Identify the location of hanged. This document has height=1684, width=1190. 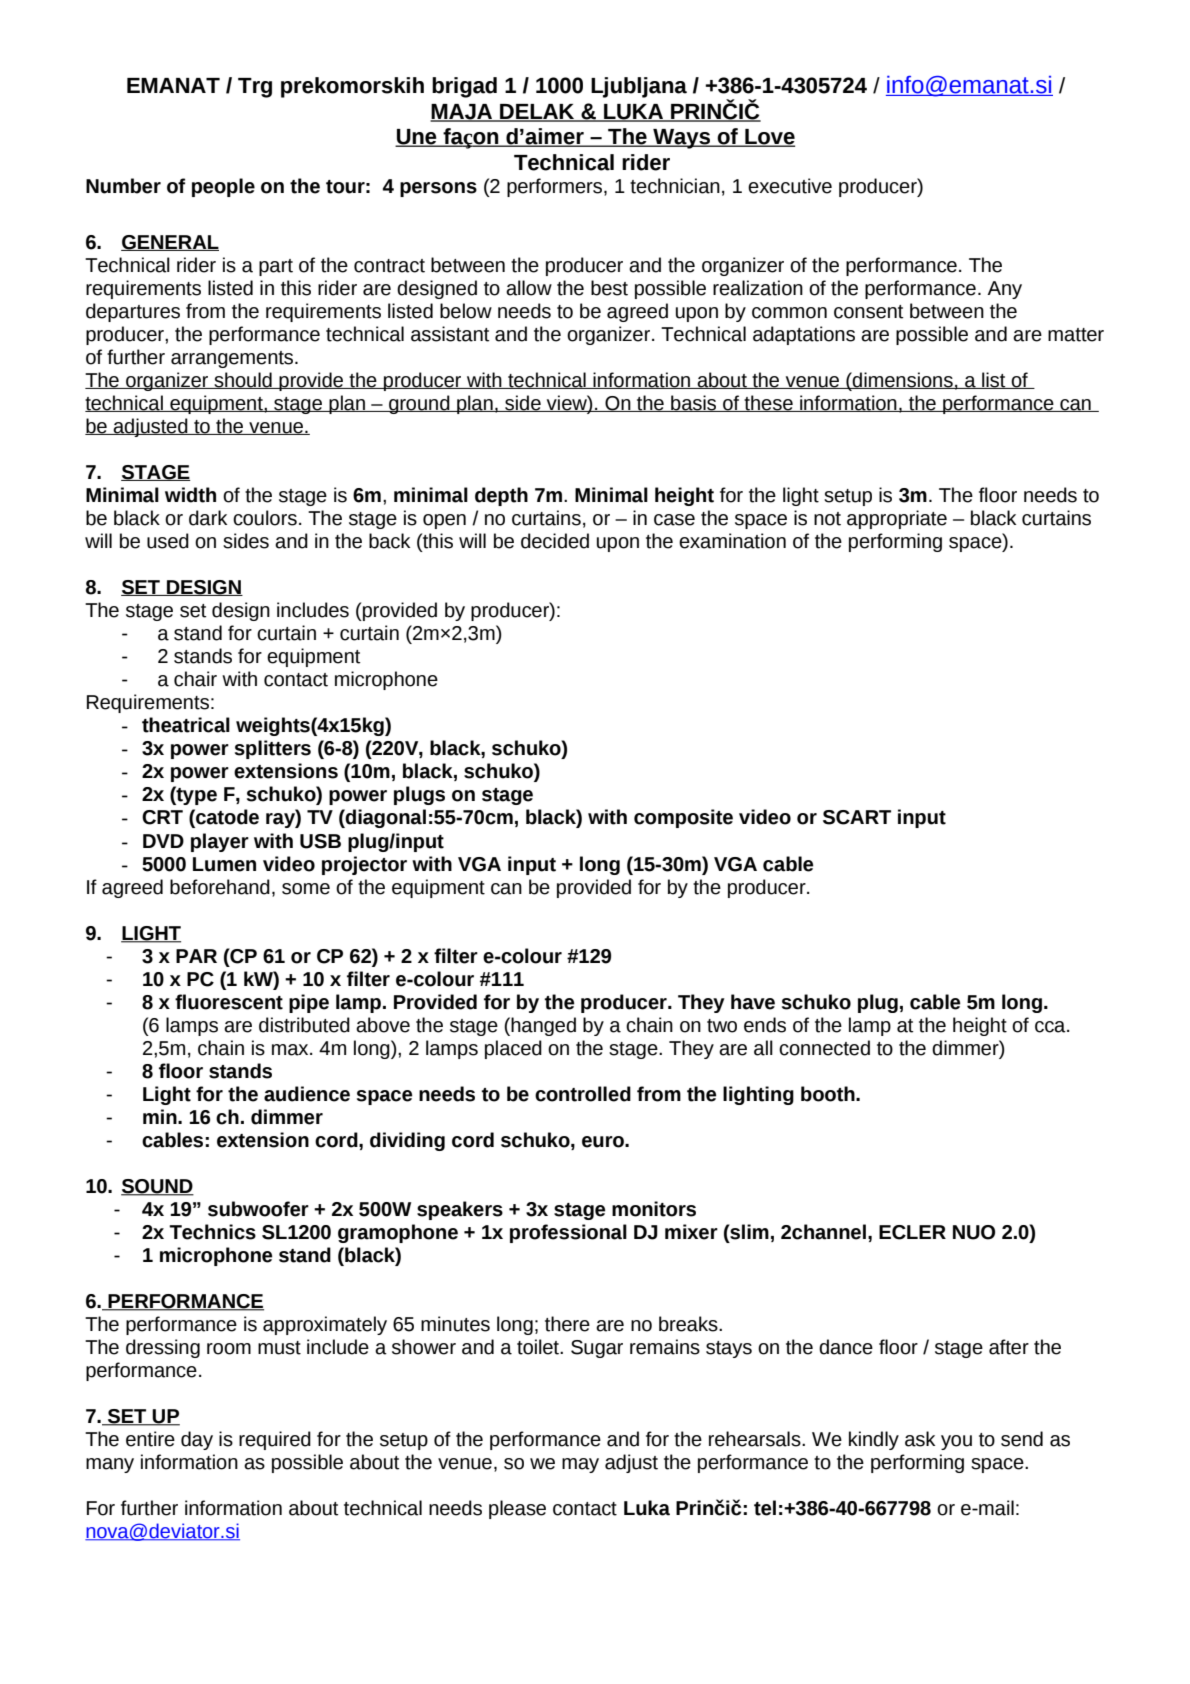
(542, 1026).
